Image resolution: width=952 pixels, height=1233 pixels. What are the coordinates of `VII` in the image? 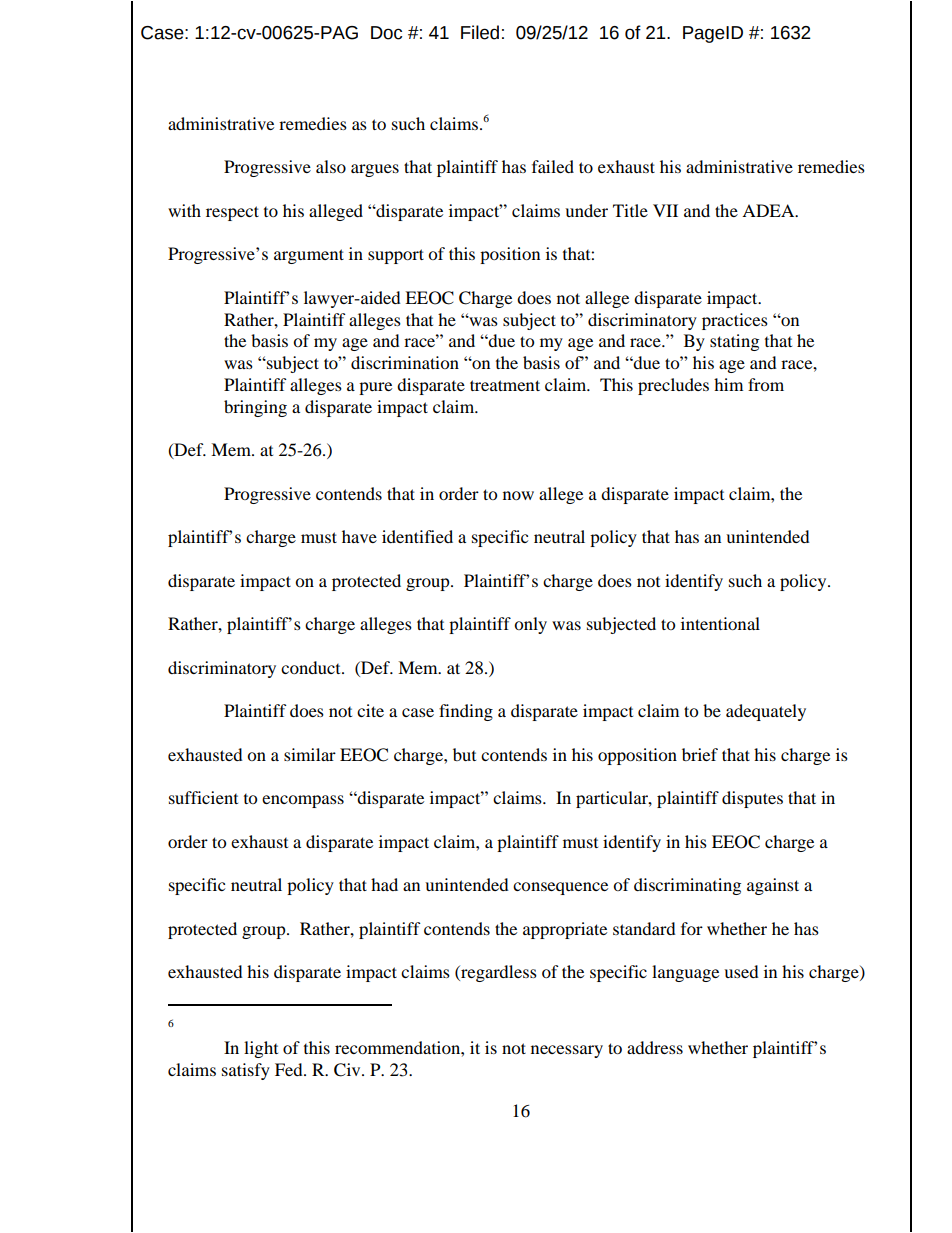 It's located at (665, 210).
